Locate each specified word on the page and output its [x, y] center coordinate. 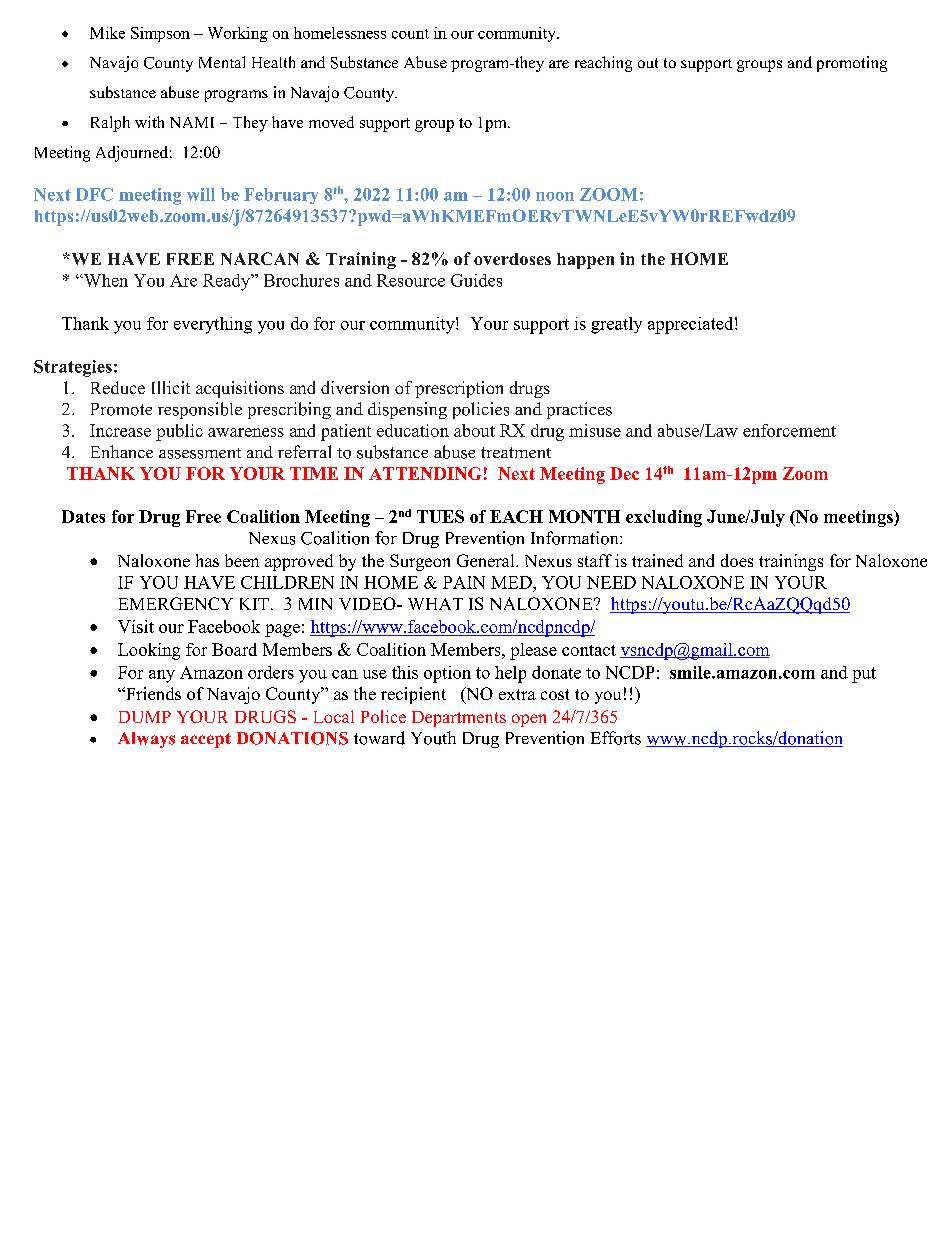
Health [273, 62]
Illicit [171, 387]
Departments [459, 719]
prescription [459, 389]
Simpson [160, 34]
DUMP [145, 717]
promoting [852, 64]
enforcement [789, 430]
